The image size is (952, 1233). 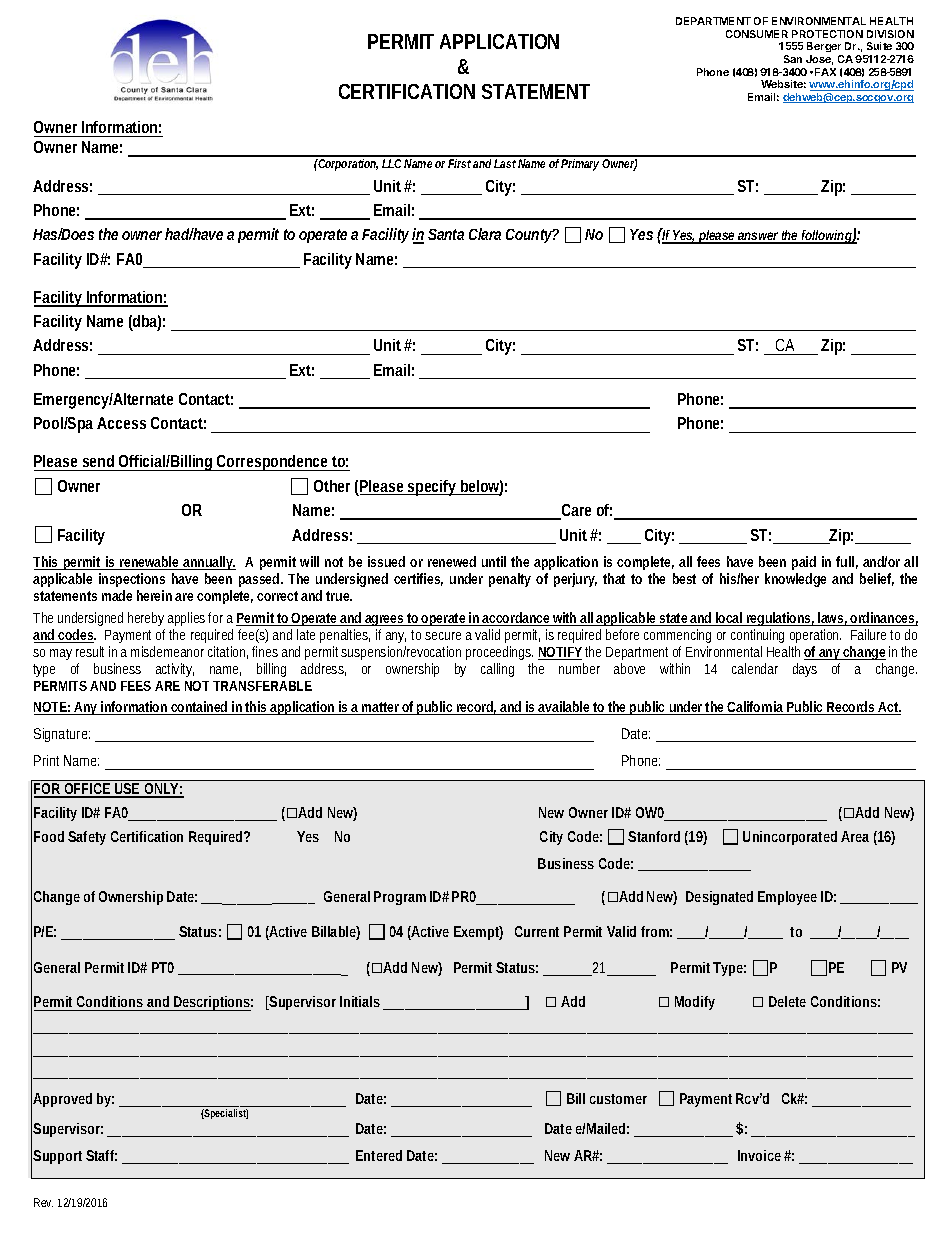 What do you see at coordinates (825, 49) in the image?
I see `Berger` at bounding box center [825, 49].
